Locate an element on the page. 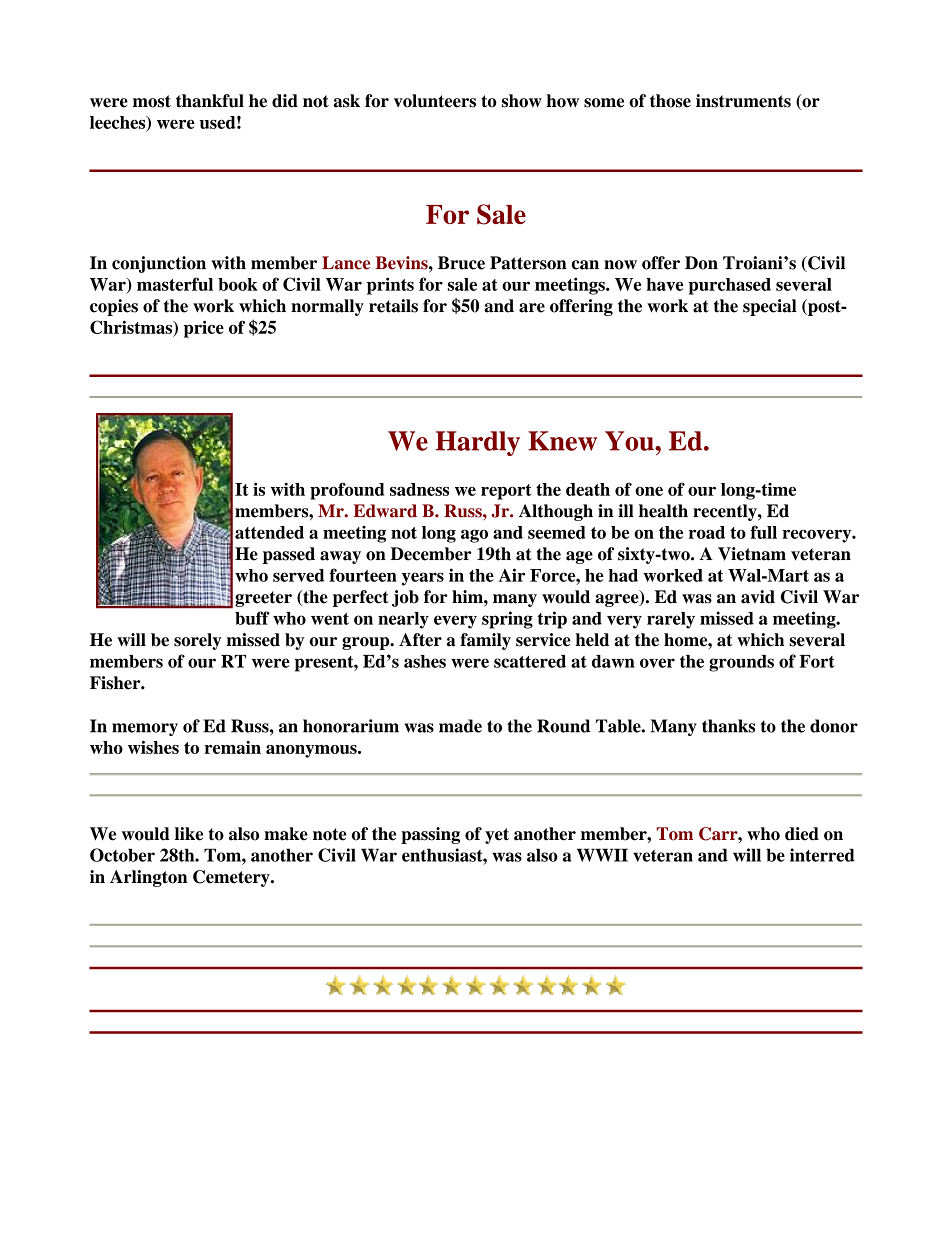 This document has width=952, height=1233. attended is located at coordinates (269, 532).
